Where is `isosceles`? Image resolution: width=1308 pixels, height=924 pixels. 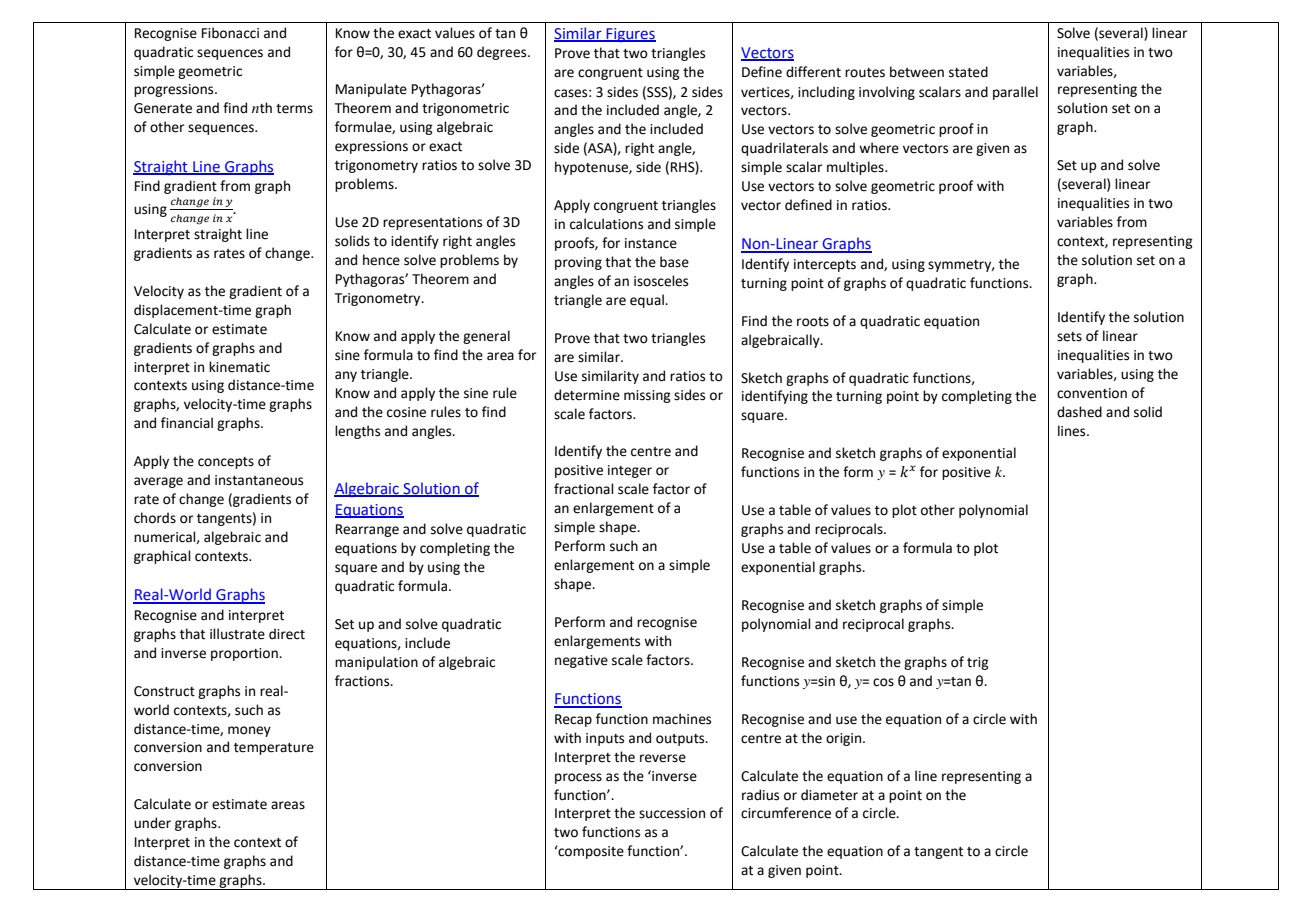 isosceles is located at coordinates (661, 281).
